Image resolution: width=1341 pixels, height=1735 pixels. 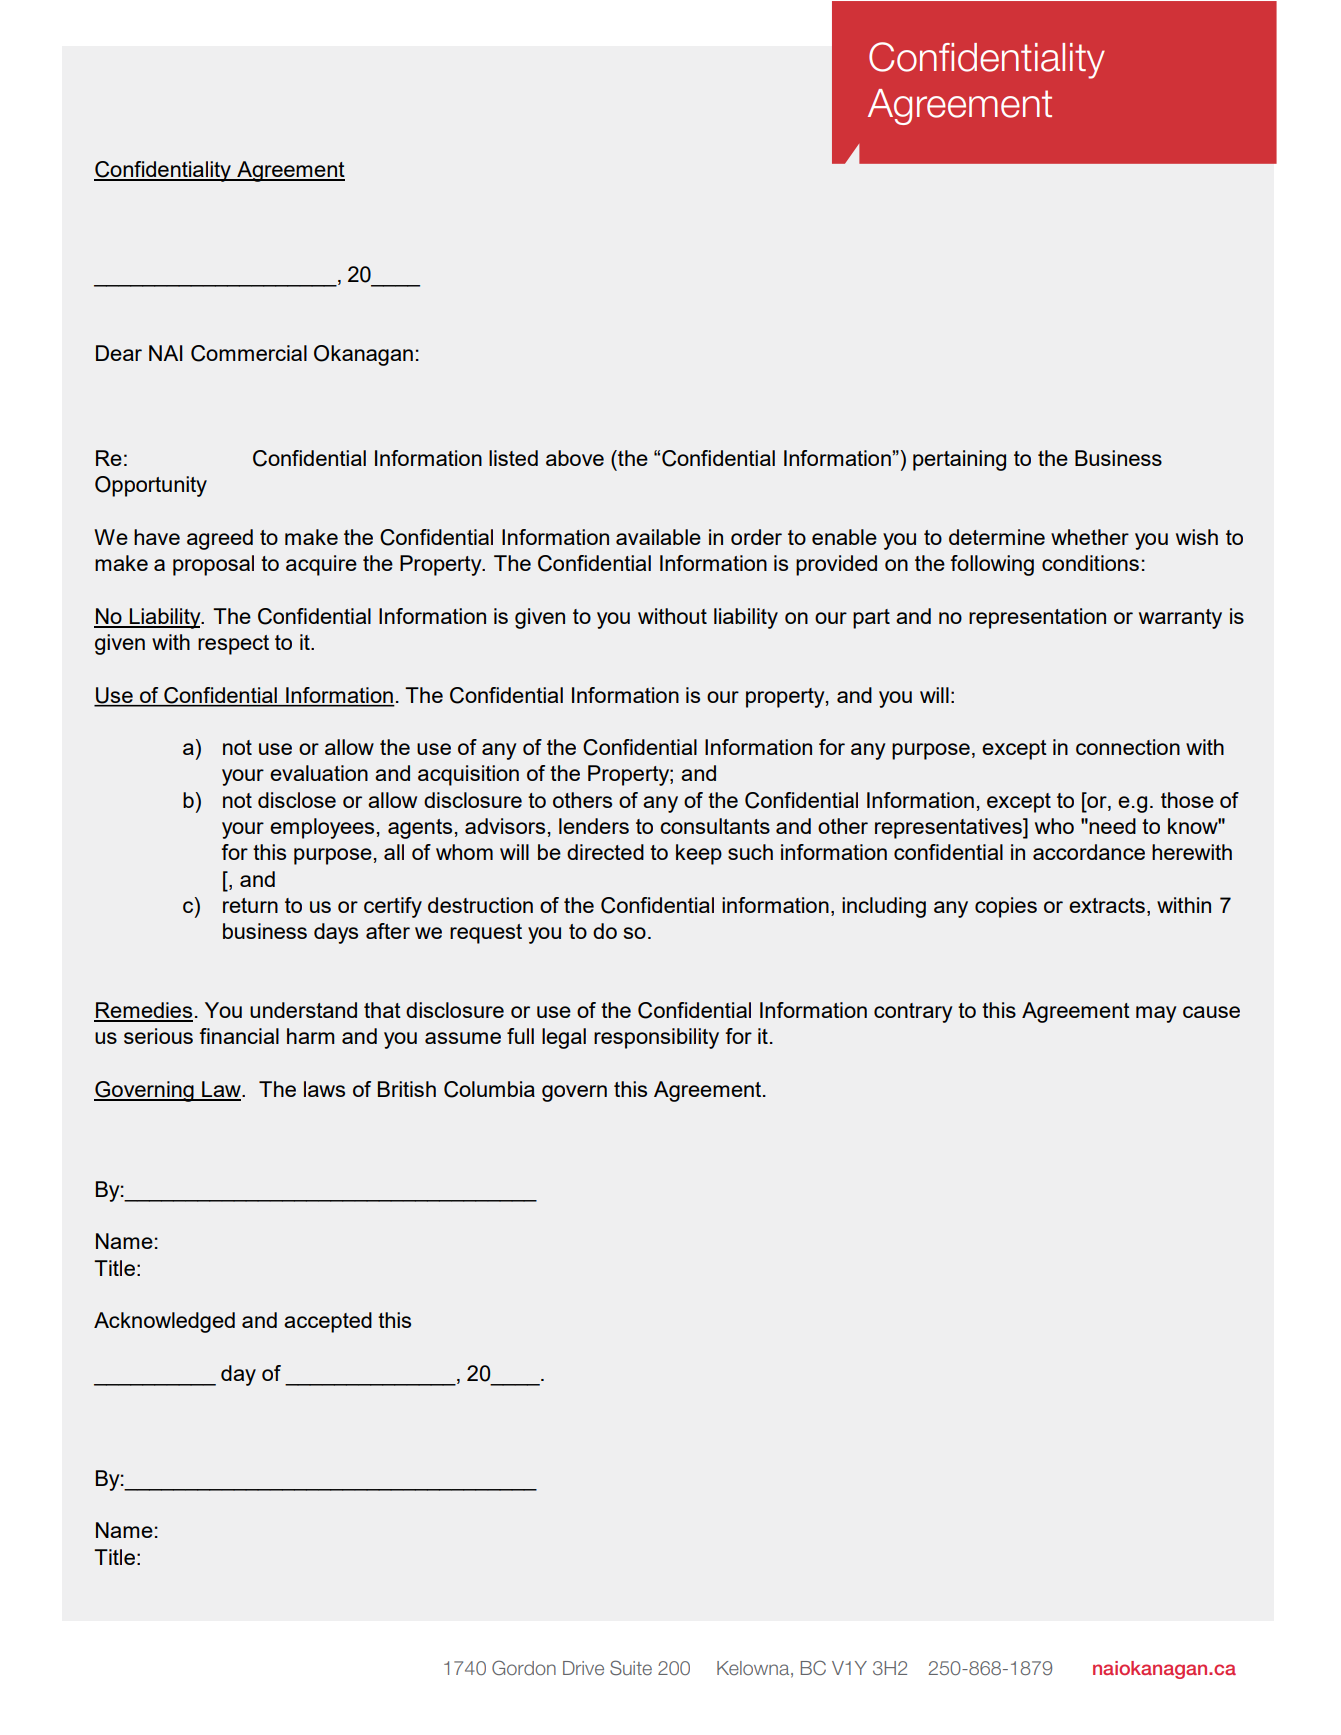 What do you see at coordinates (715, 826) in the screenshot?
I see `consultants` at bounding box center [715, 826].
